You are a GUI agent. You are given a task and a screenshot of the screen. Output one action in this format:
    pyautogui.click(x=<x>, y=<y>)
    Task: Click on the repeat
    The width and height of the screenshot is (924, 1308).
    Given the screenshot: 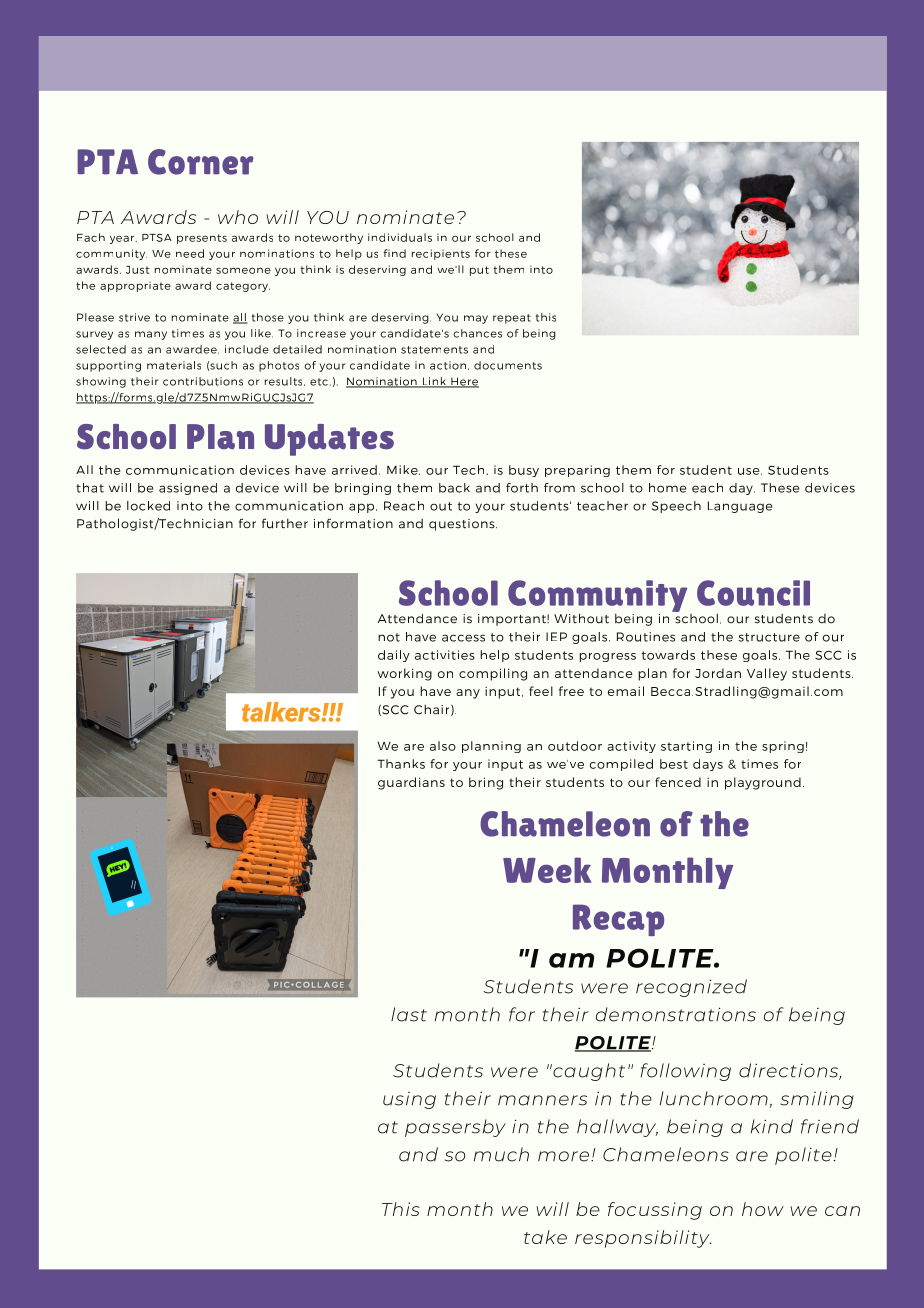 What is the action you would take?
    pyautogui.click(x=512, y=319)
